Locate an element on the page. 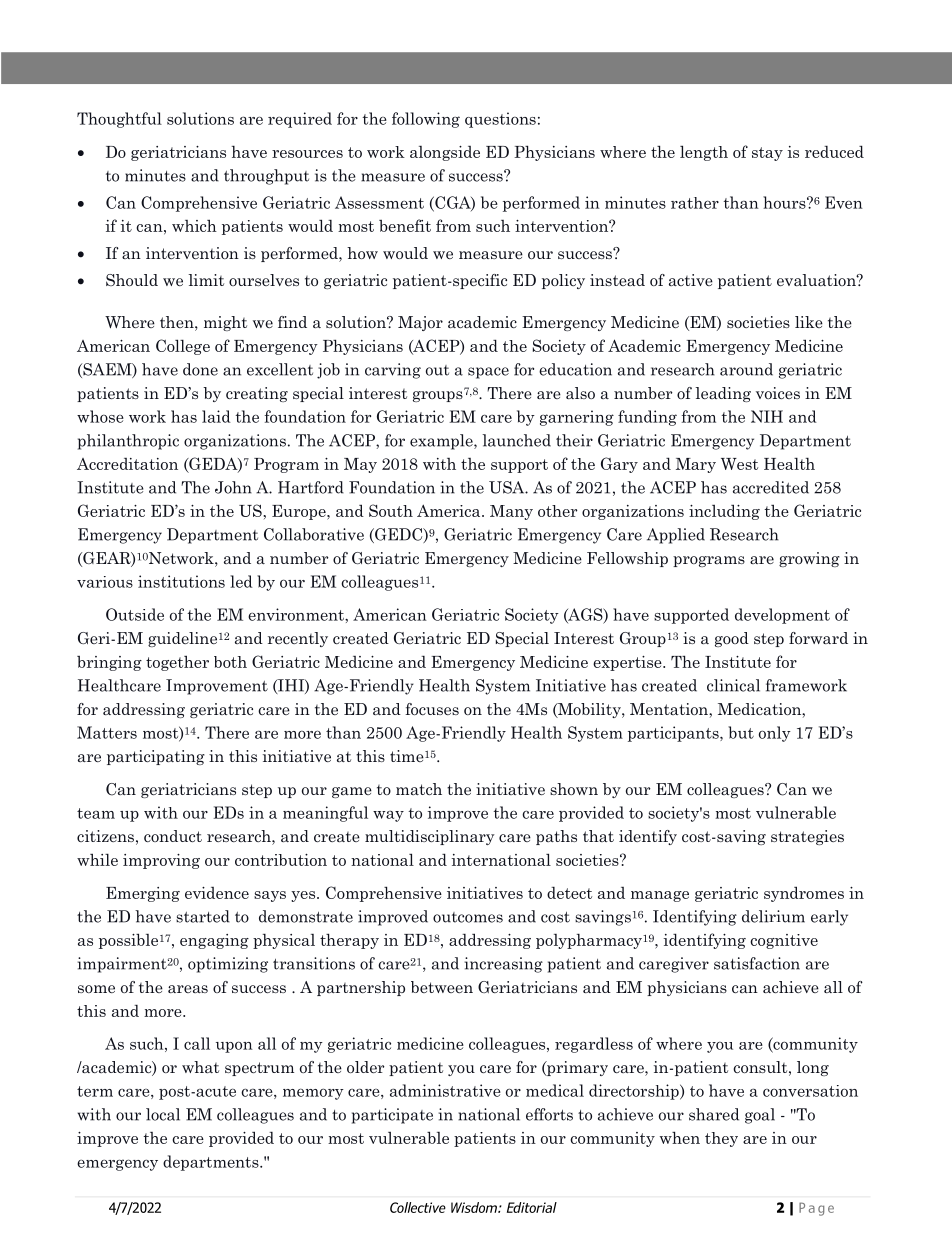 The image size is (952, 1233). multidisciplinary is located at coordinates (429, 837).
